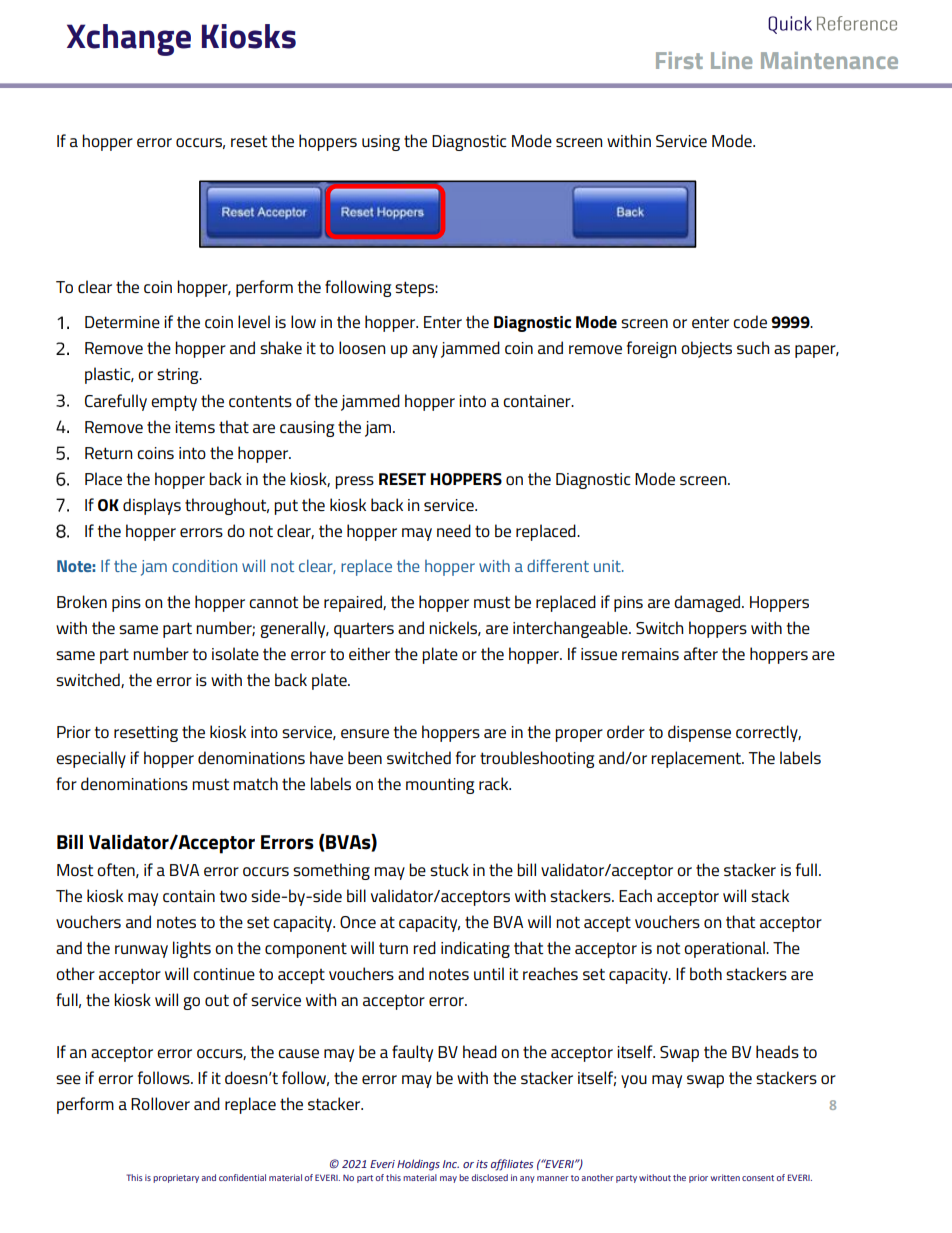  Describe the element at coordinates (707, 603) in the screenshot. I see `damaged` at that location.
